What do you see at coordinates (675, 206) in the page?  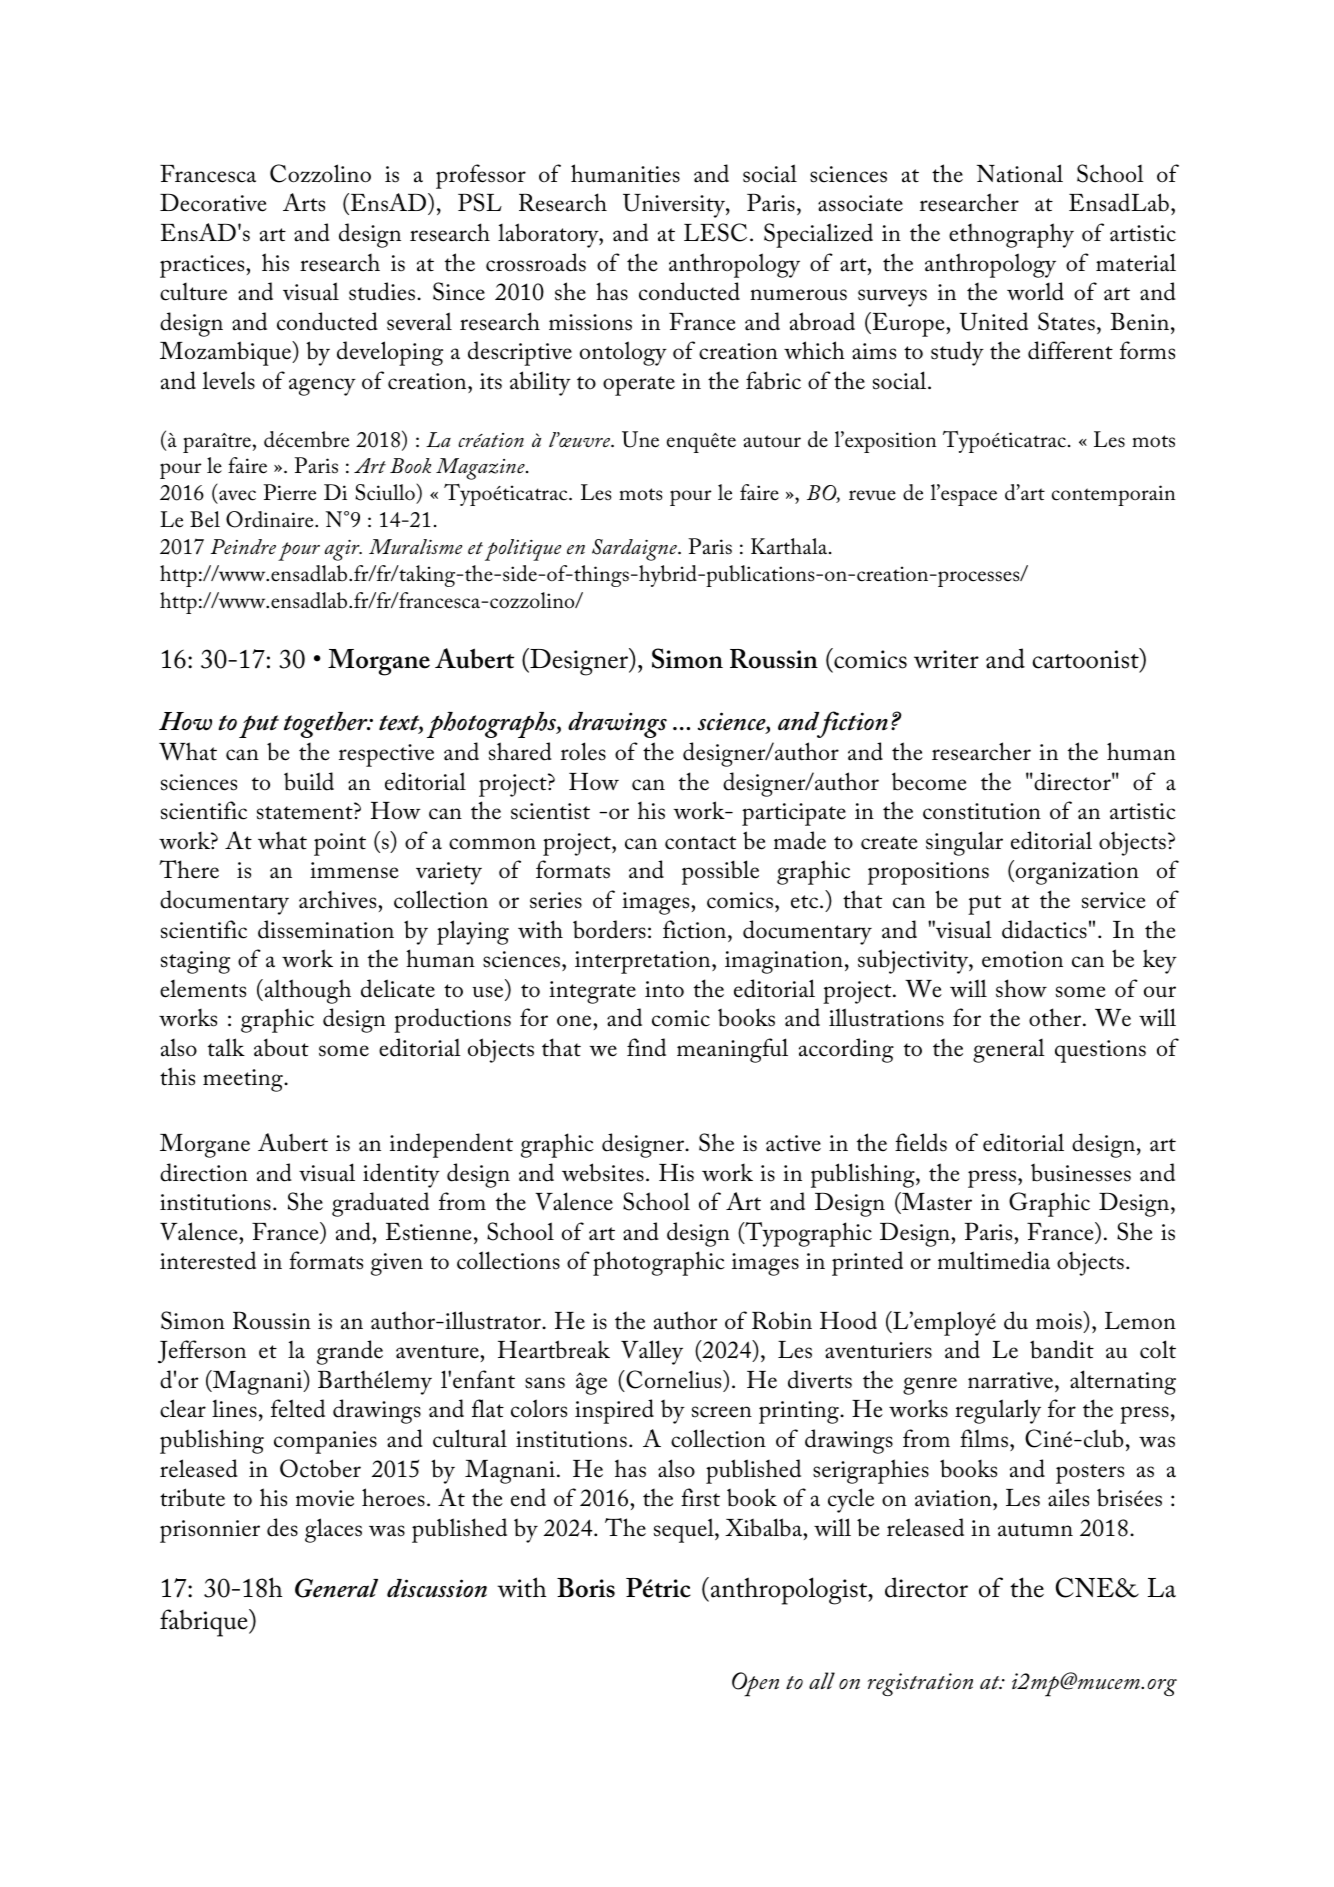 I see `University` at bounding box center [675, 206].
